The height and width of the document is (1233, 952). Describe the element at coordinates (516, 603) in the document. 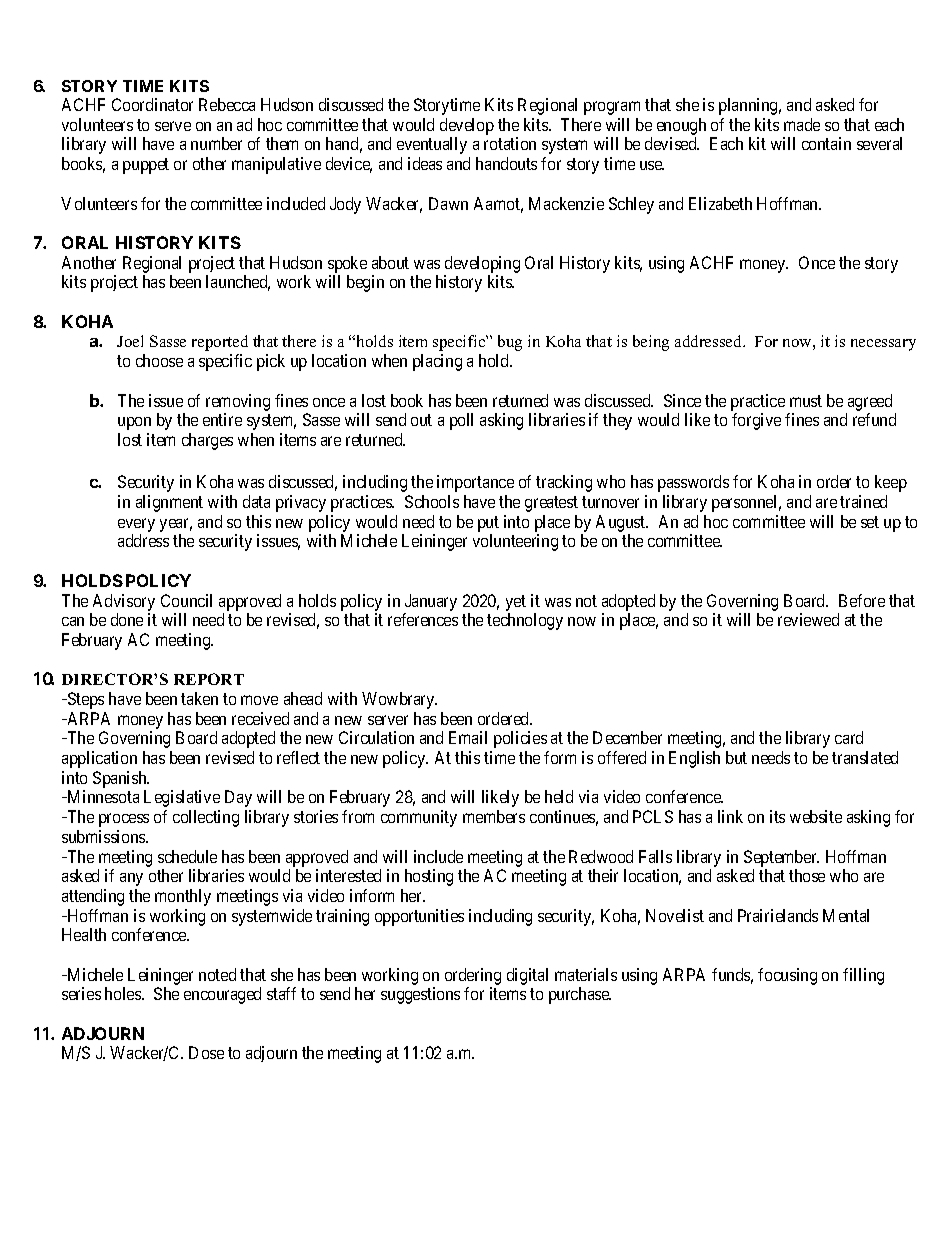

I see `yet` at that location.
